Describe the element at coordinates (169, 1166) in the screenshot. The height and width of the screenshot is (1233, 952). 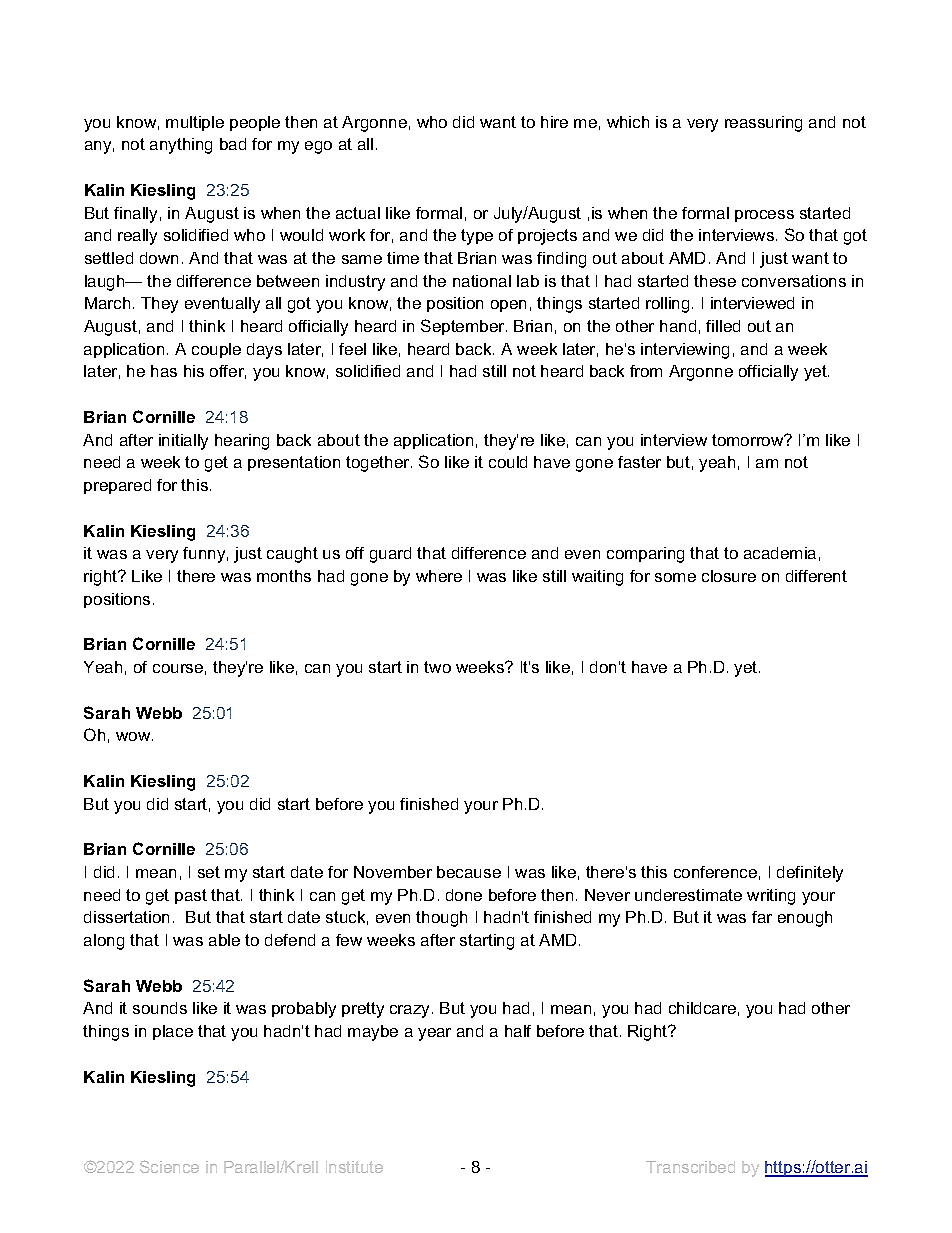
I see `Science` at that location.
